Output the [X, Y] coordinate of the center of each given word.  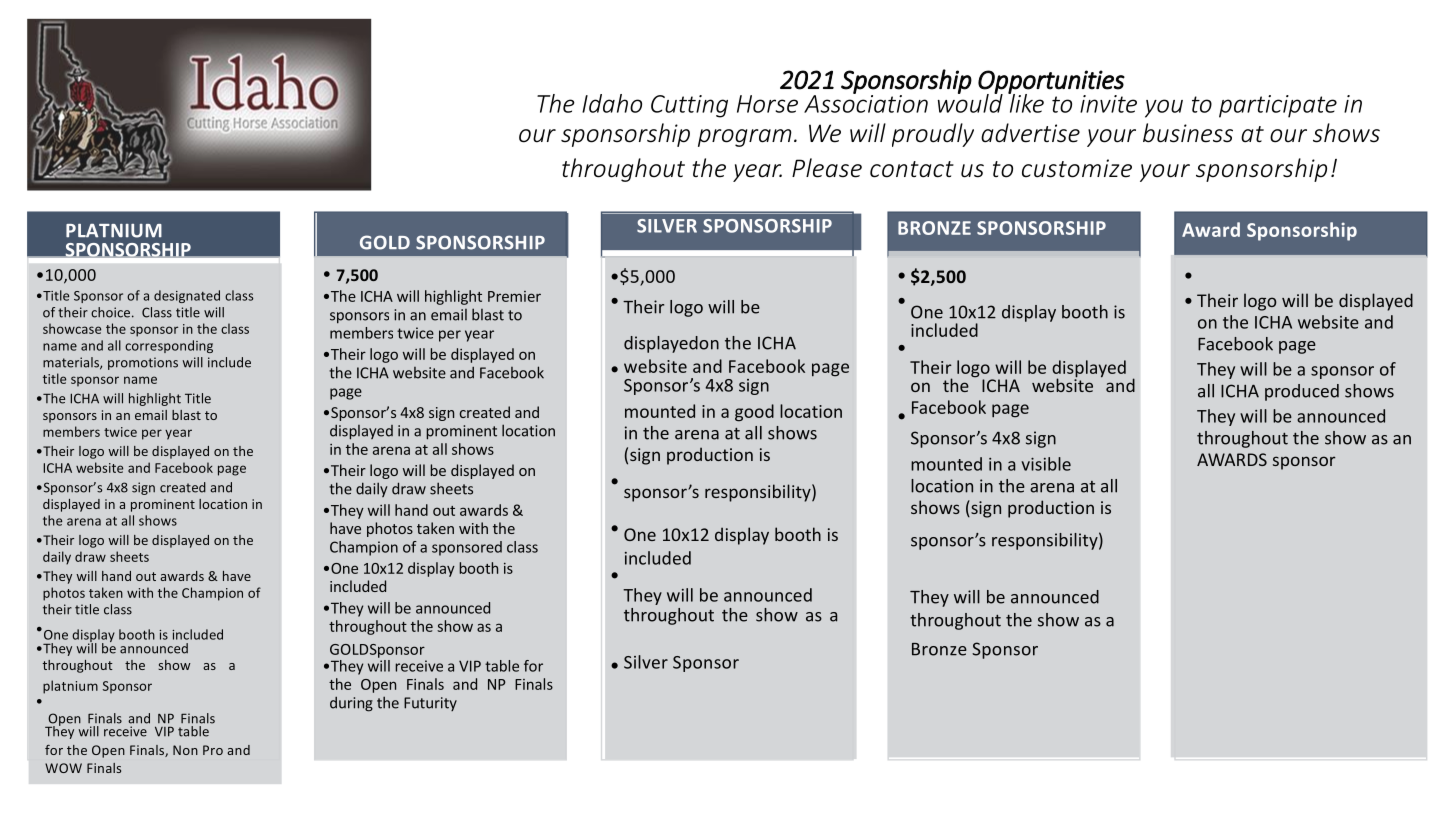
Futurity [430, 704]
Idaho [612, 103]
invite [1108, 104]
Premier [514, 296]
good [754, 413]
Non [185, 750]
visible [1046, 464]
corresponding [169, 346]
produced [1302, 392]
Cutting [689, 106]
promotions [143, 363]
